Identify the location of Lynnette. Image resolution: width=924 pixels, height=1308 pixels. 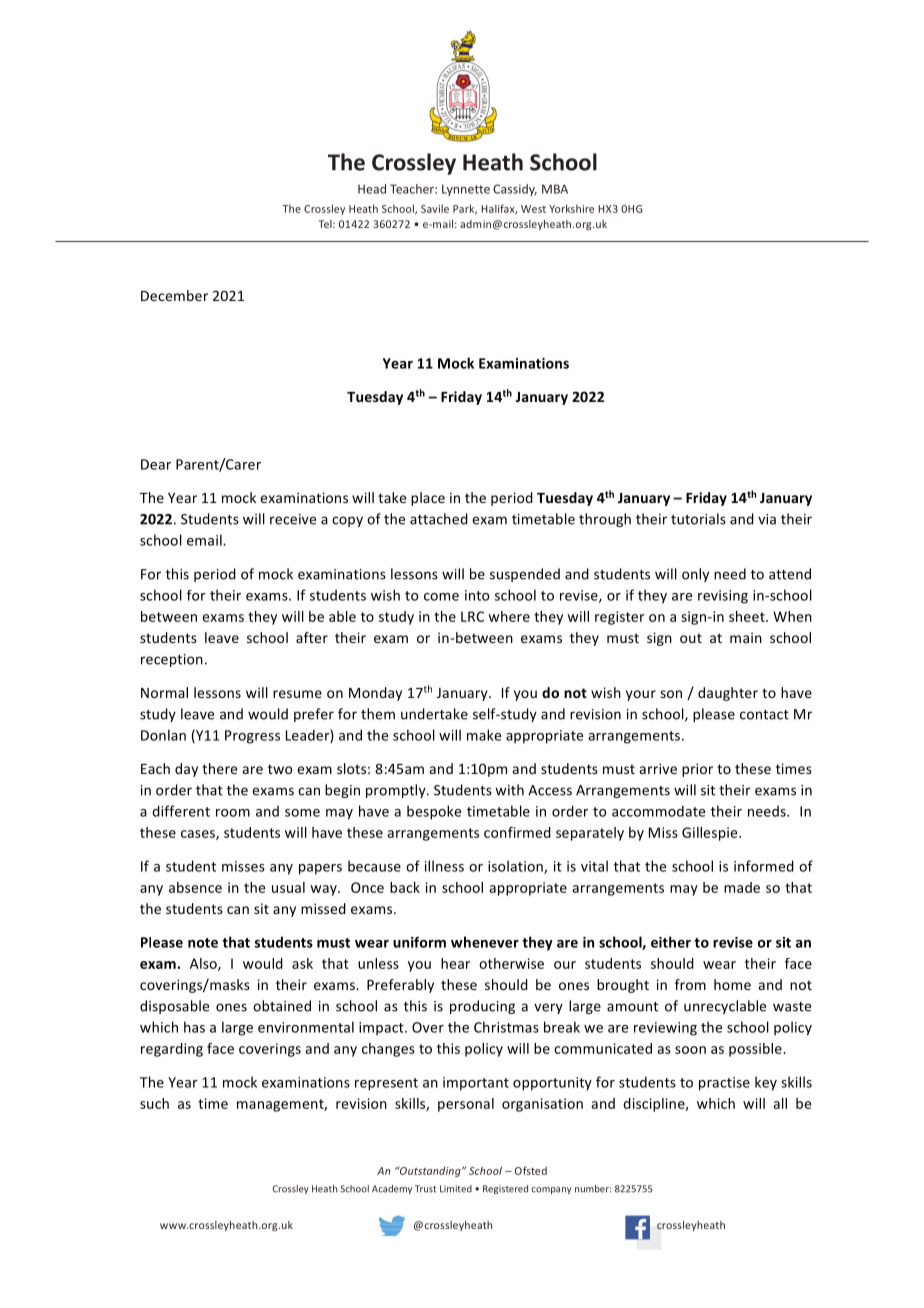
(466, 190).
